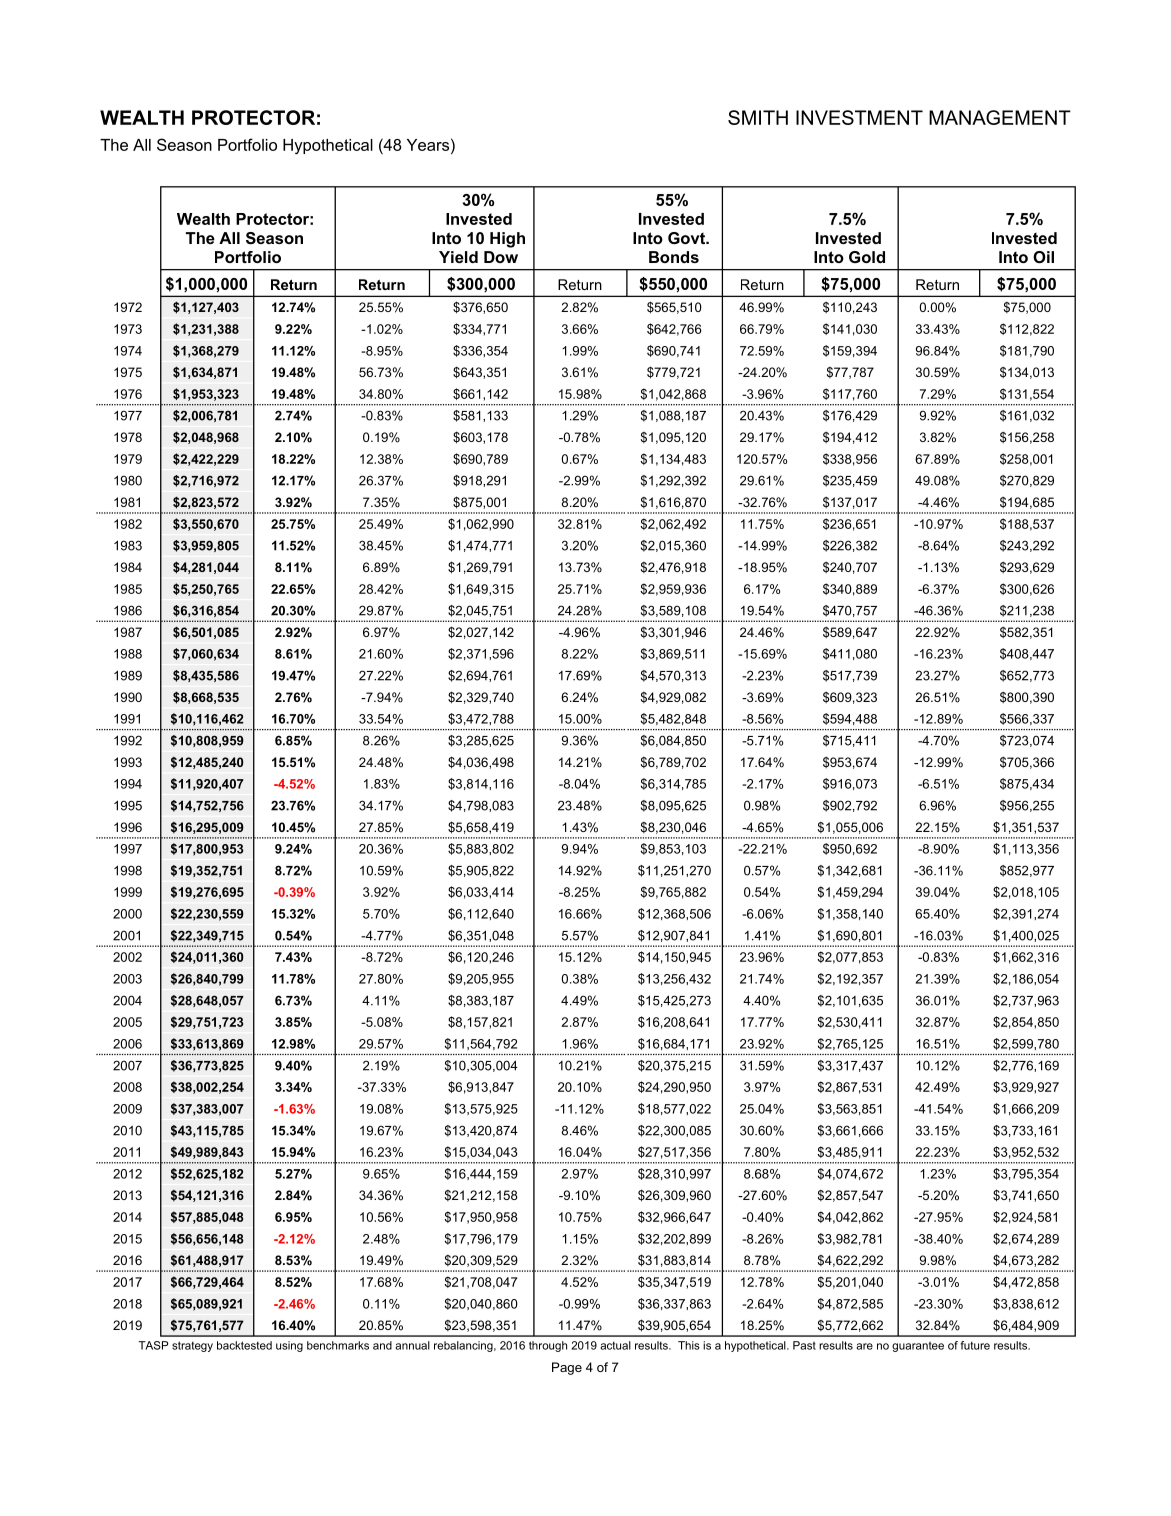 This screenshot has width=1171, height=1516. I want to click on Bonds, so click(674, 257).
